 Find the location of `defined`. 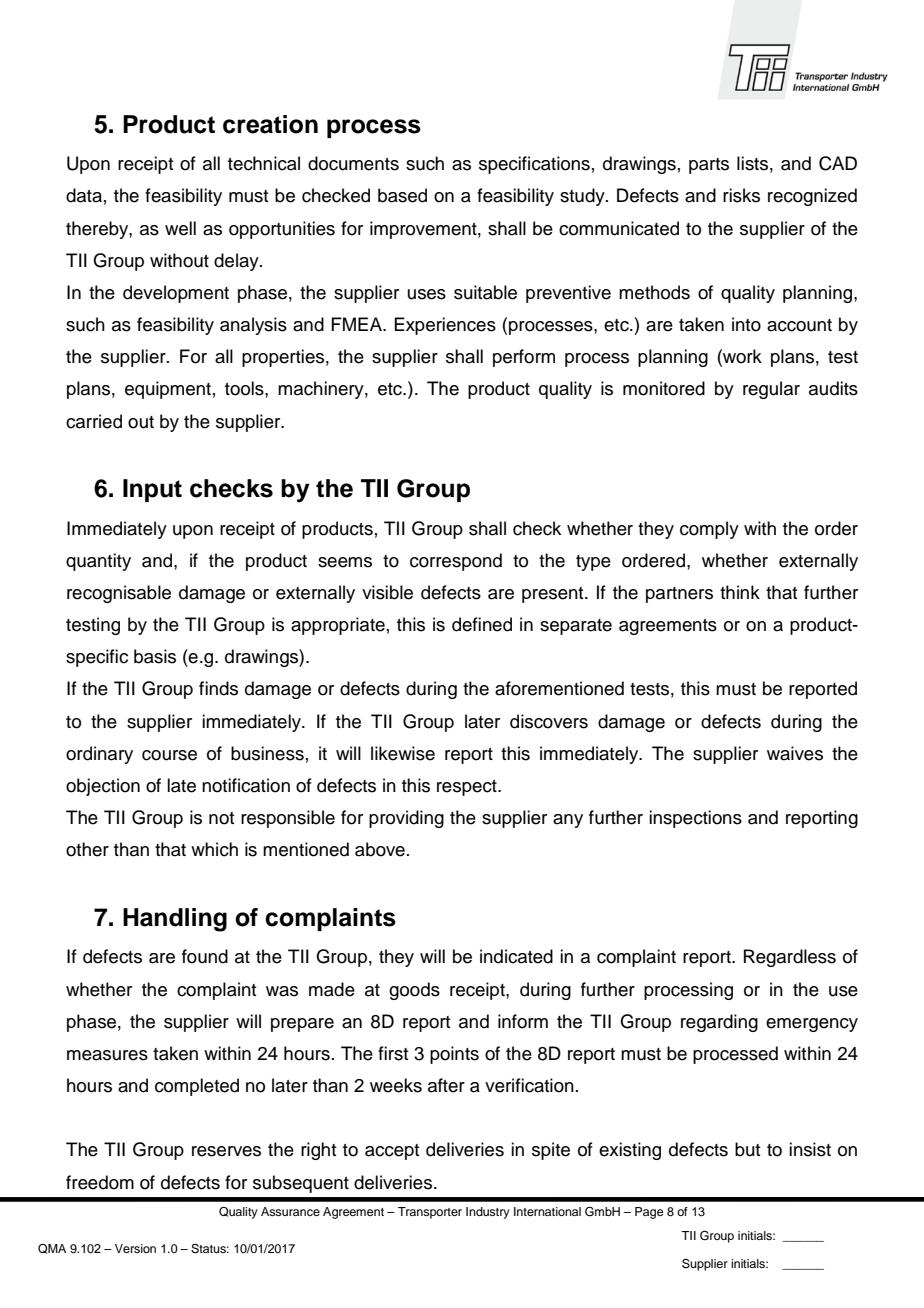

defined is located at coordinates (482, 624).
